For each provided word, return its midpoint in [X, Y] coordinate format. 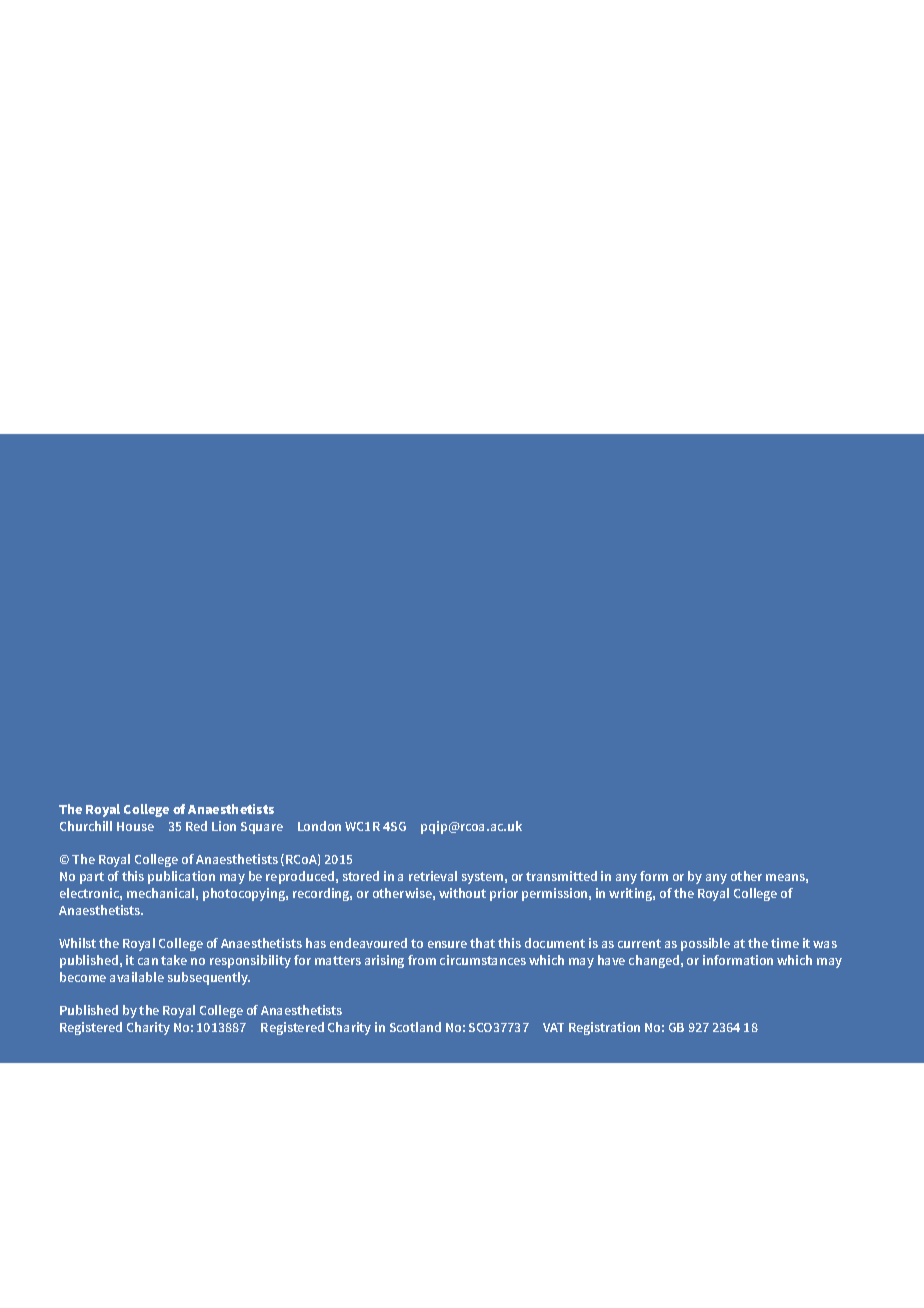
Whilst [77, 943]
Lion [224, 826]
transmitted [561, 876]
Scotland [415, 1027]
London [319, 826]
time [785, 943]
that [482, 943]
